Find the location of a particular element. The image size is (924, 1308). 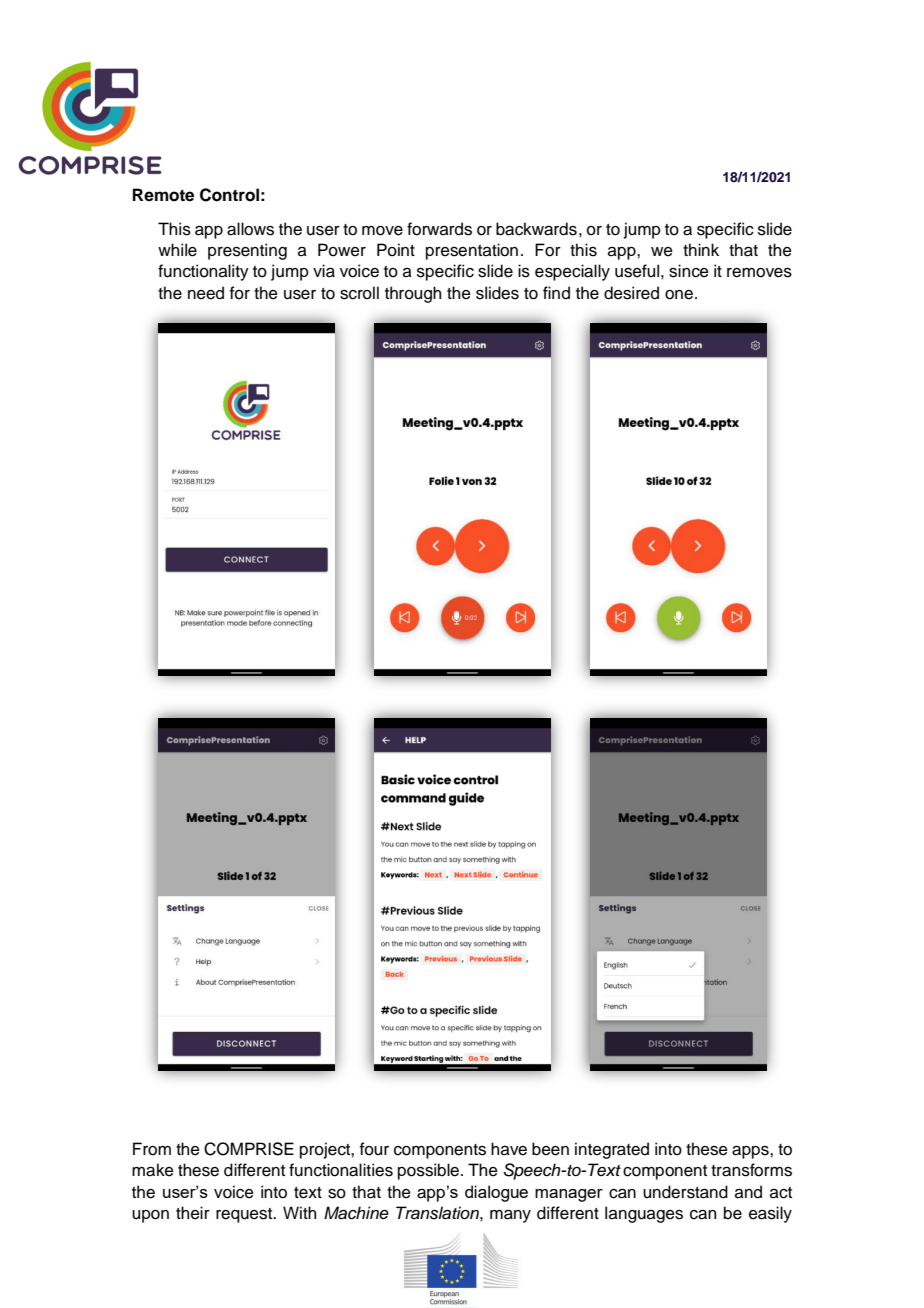

request is located at coordinates (245, 1215).
